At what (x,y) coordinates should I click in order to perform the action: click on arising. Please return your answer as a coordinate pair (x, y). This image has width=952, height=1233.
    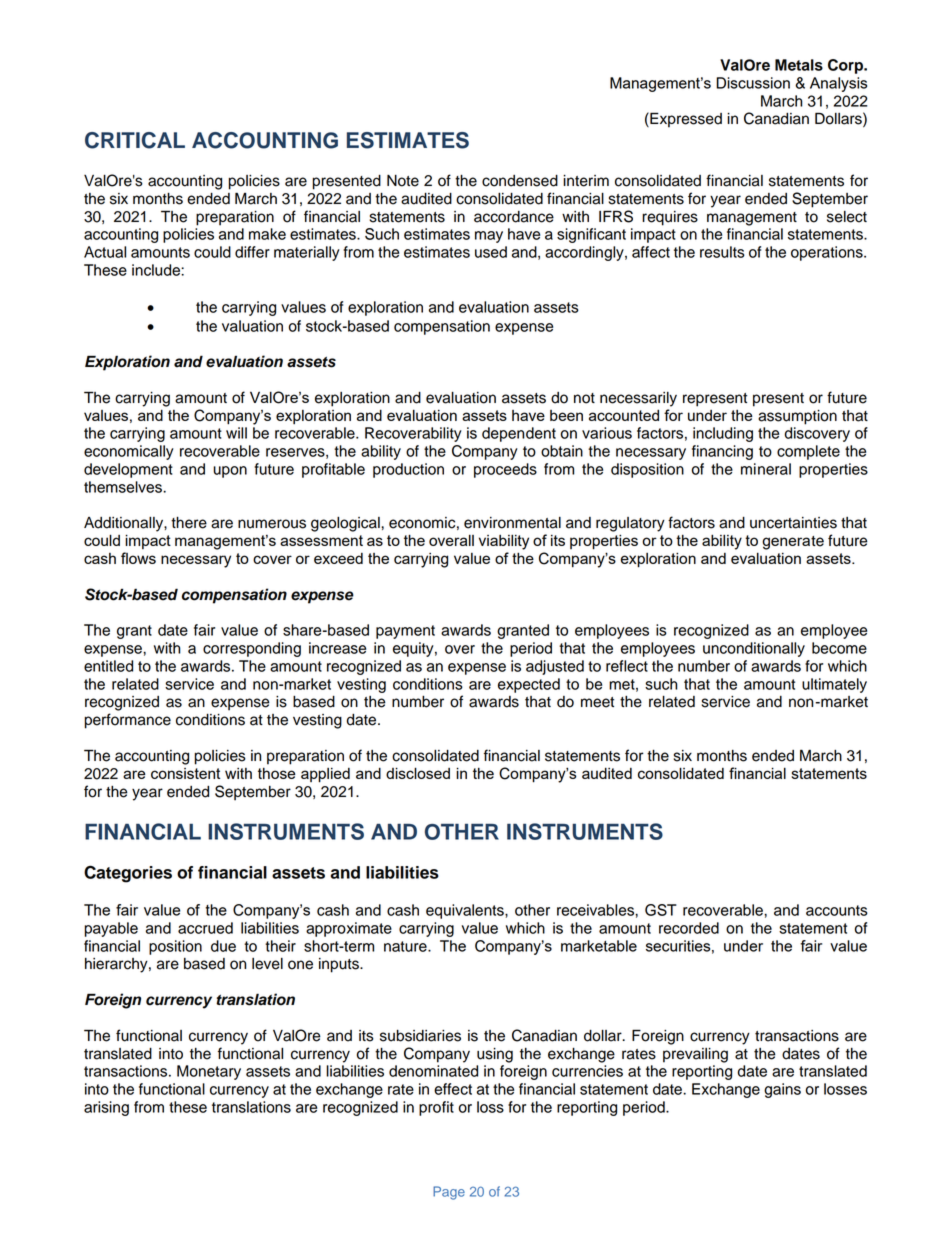
    Looking at the image, I should click on (106, 1108).
